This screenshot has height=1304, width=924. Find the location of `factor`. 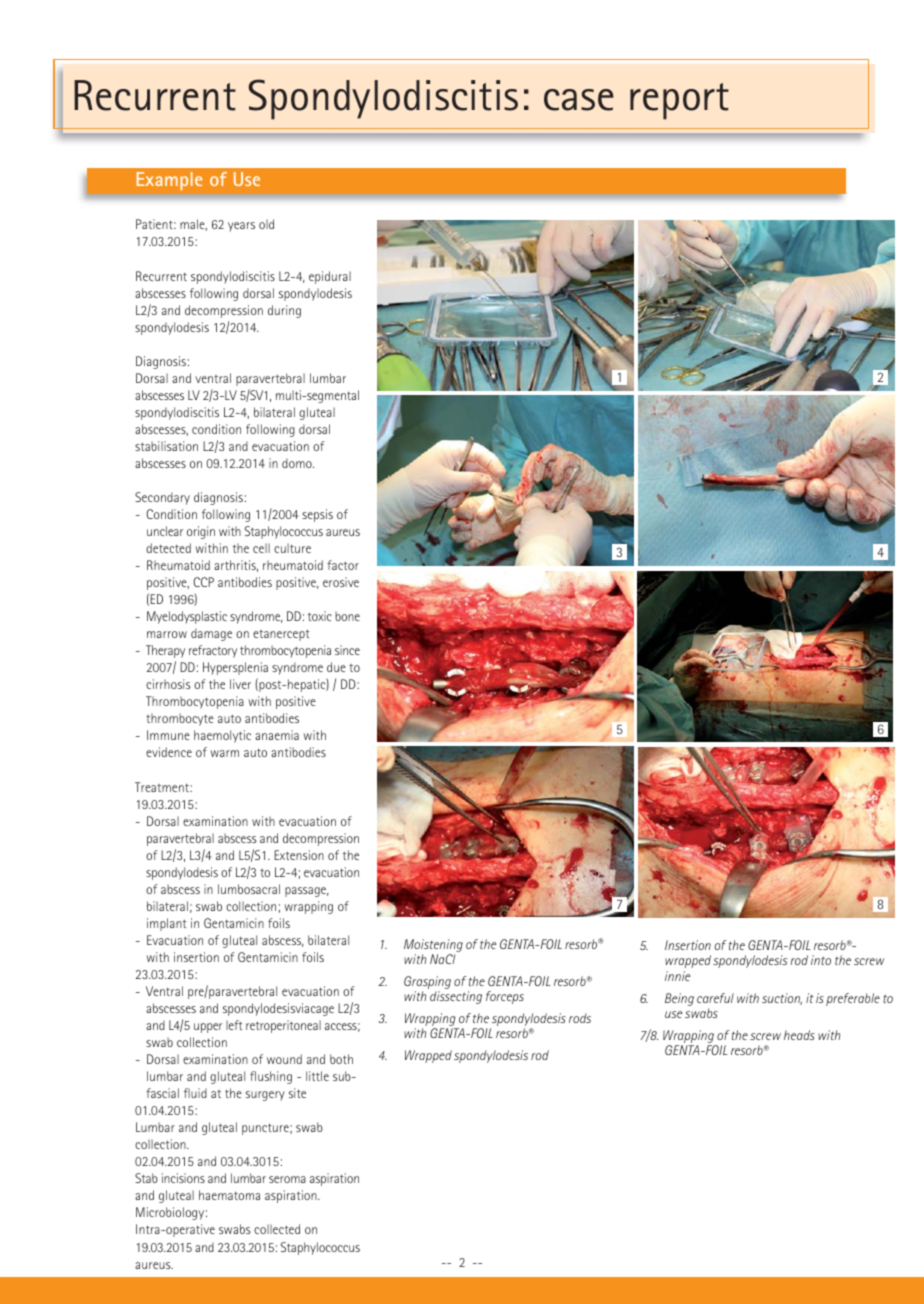

factor is located at coordinates (343, 565).
